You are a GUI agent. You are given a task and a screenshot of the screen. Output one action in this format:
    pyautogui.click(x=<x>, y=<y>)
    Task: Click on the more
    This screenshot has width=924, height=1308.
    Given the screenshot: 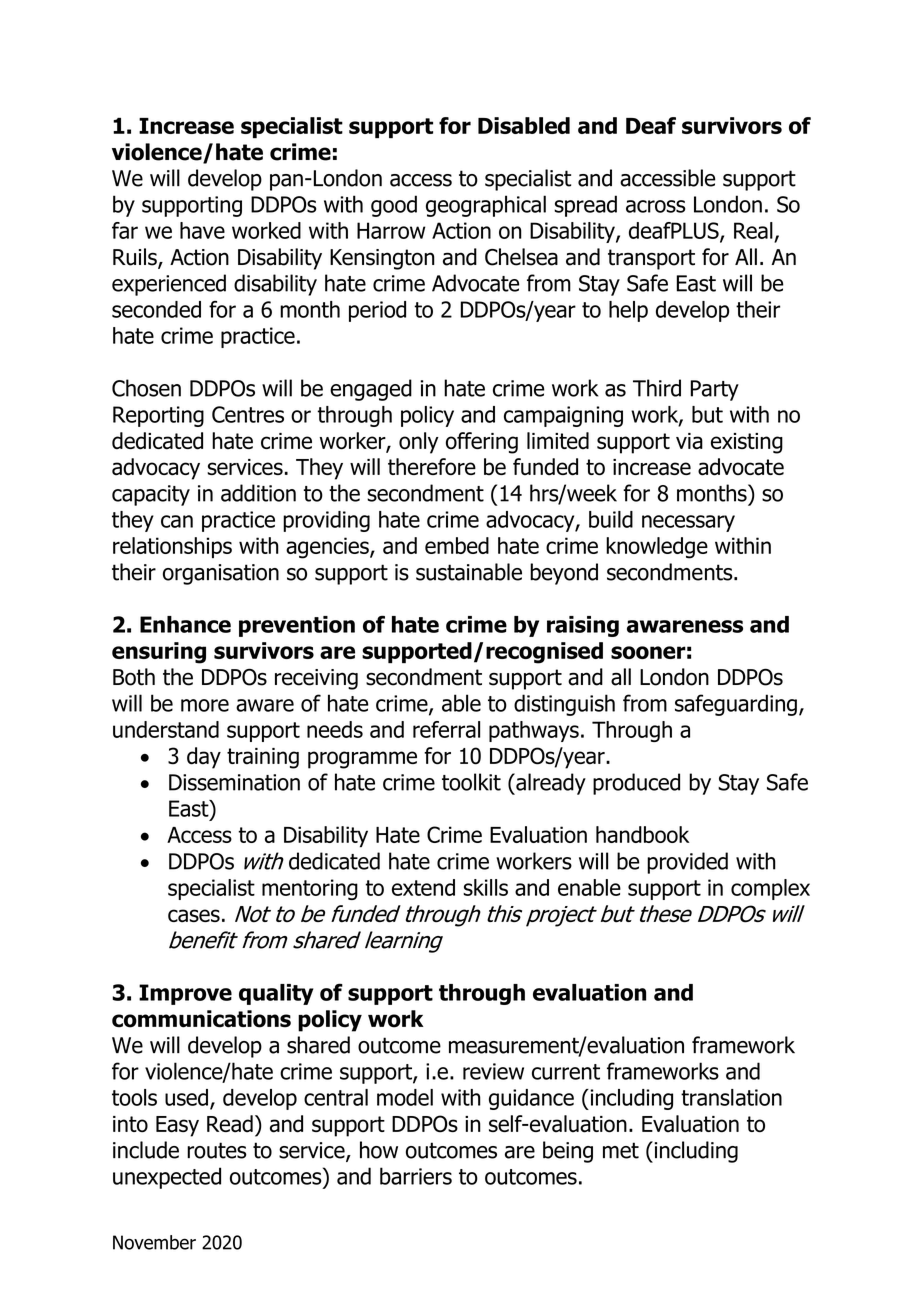 What is the action you would take?
    pyautogui.click(x=205, y=705)
